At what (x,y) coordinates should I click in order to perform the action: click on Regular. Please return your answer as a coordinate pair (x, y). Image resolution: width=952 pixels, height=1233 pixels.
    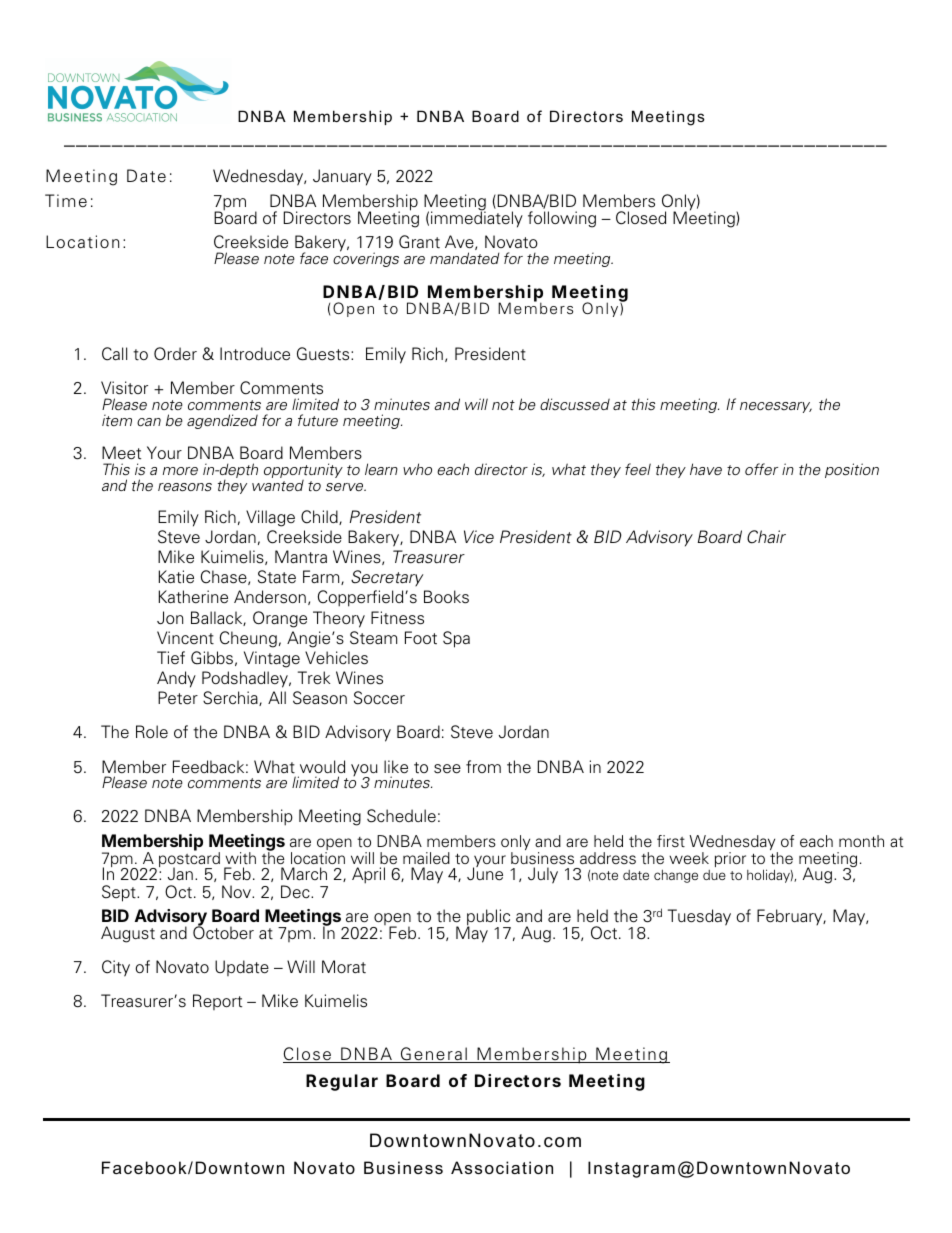
    Looking at the image, I should click on (342, 1082).
